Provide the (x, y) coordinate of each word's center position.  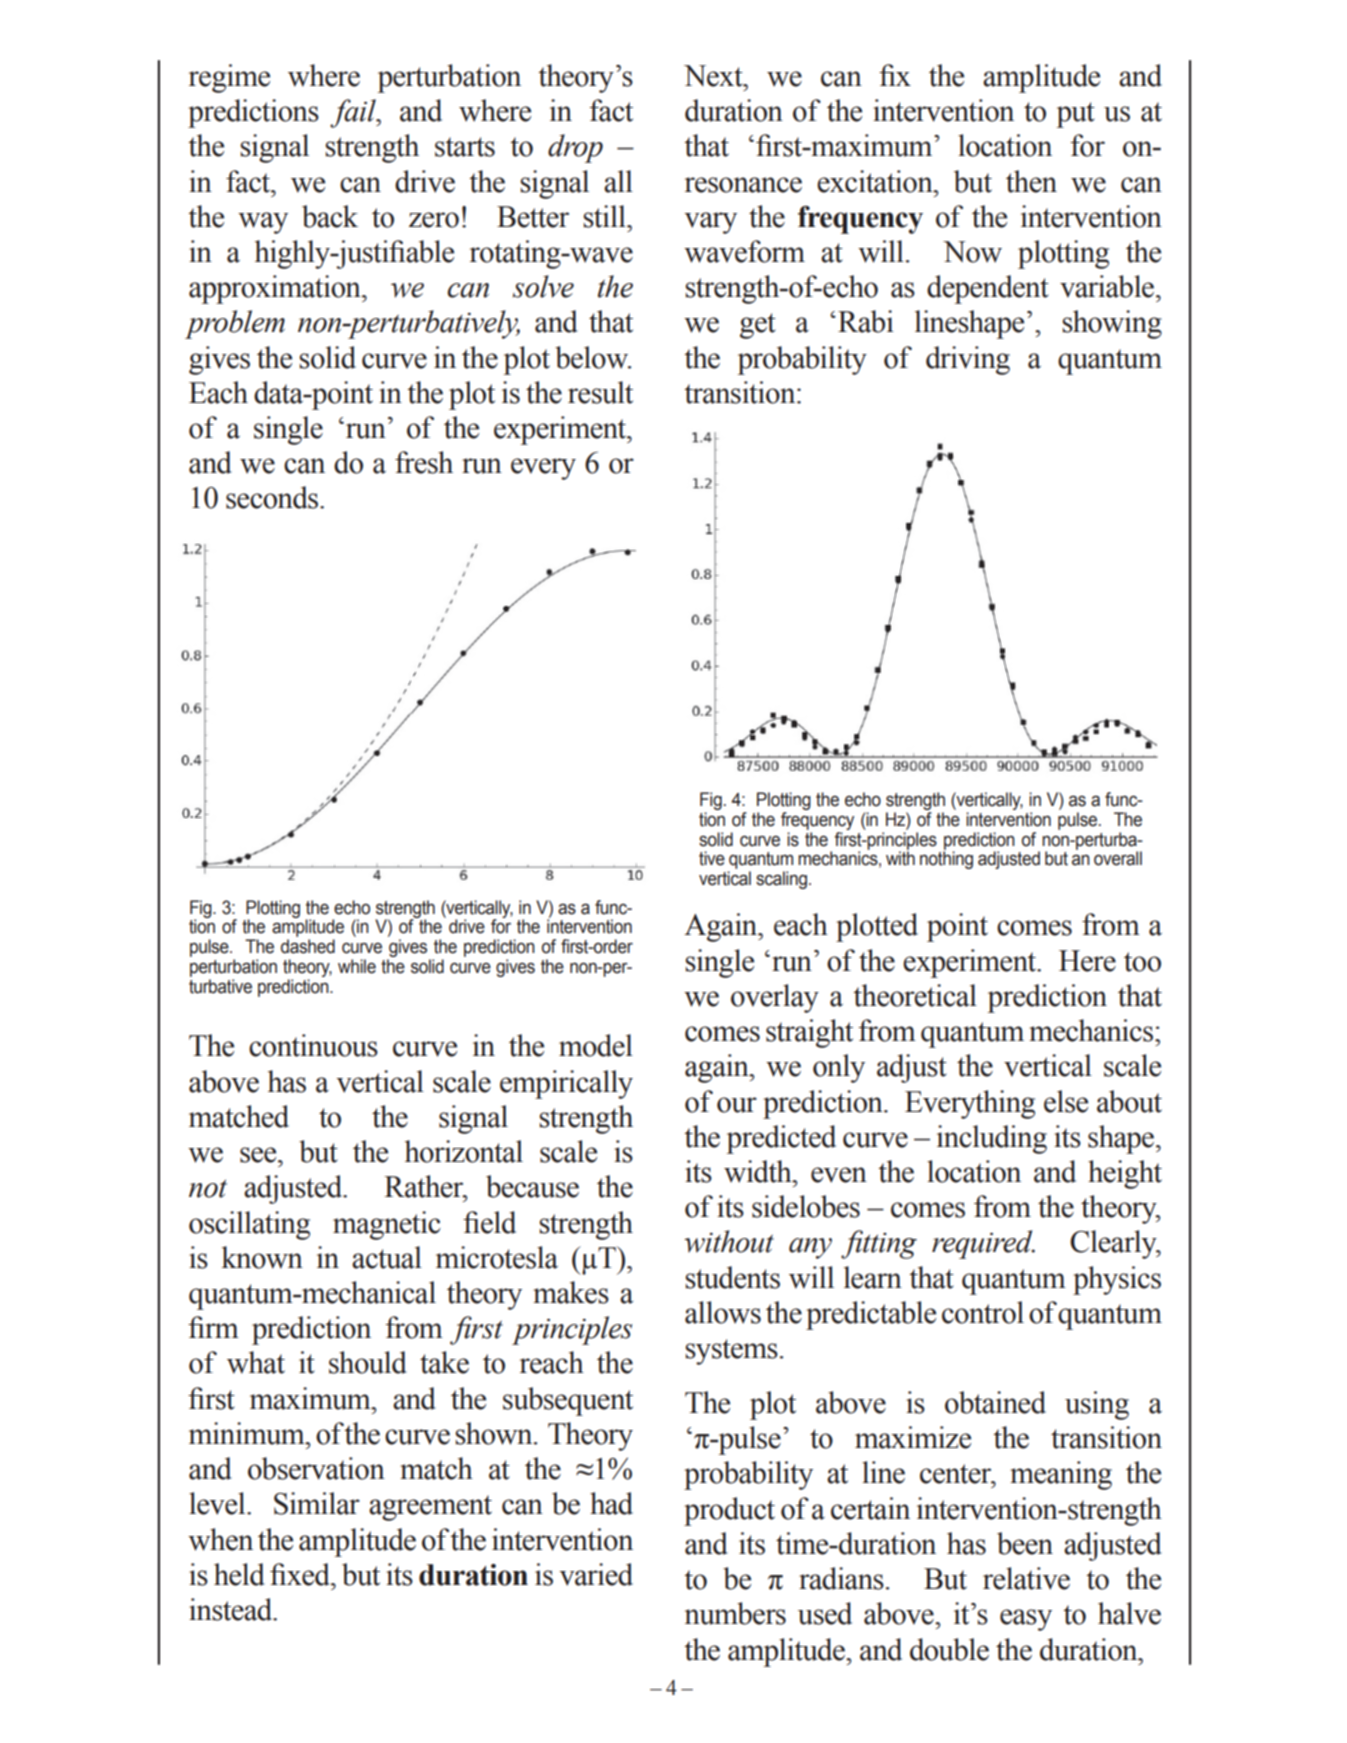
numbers (735, 1613)
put (1075, 115)
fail (354, 113)
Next (714, 76)
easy (1026, 1620)
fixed (301, 1574)
